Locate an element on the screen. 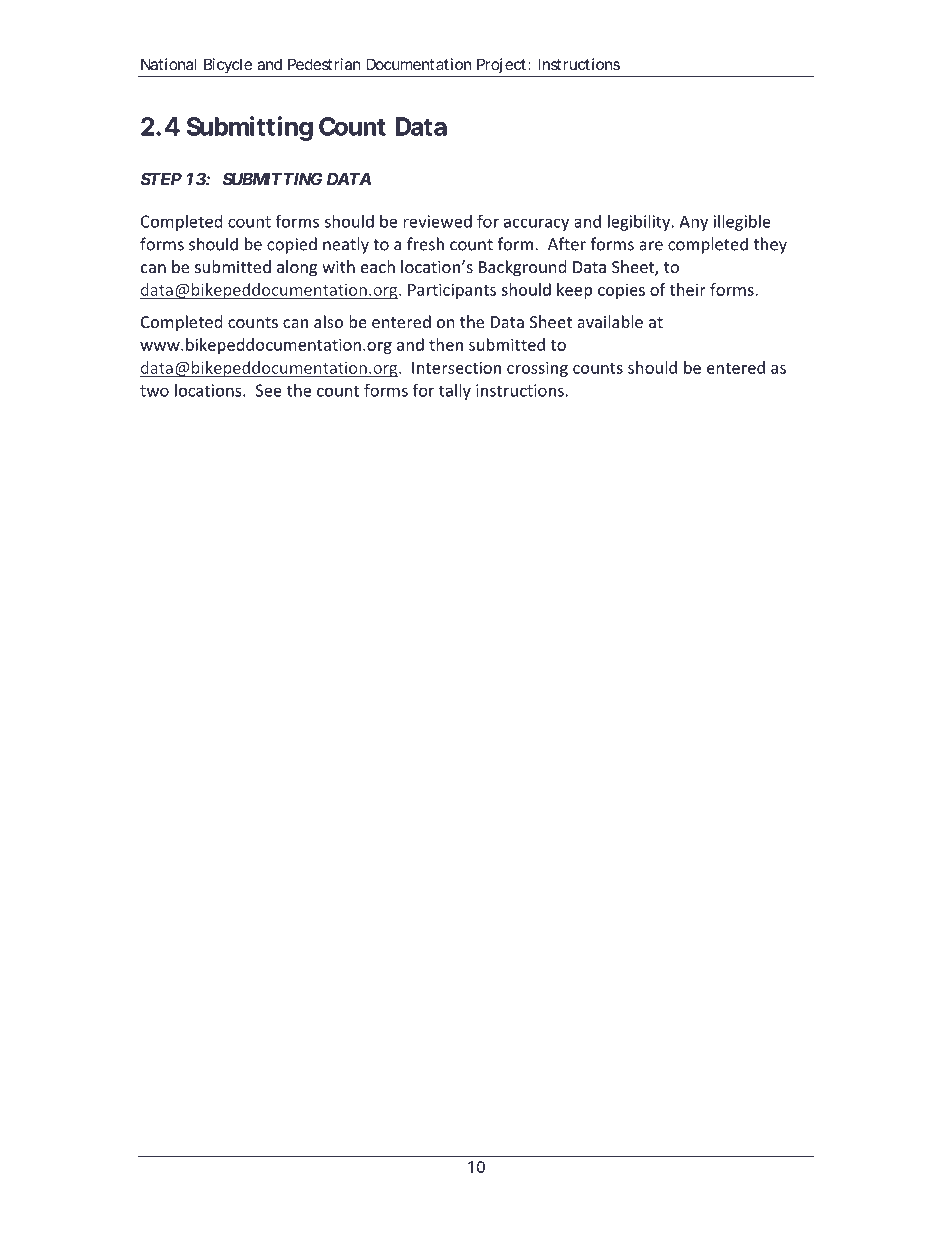  copied is located at coordinates (292, 245).
